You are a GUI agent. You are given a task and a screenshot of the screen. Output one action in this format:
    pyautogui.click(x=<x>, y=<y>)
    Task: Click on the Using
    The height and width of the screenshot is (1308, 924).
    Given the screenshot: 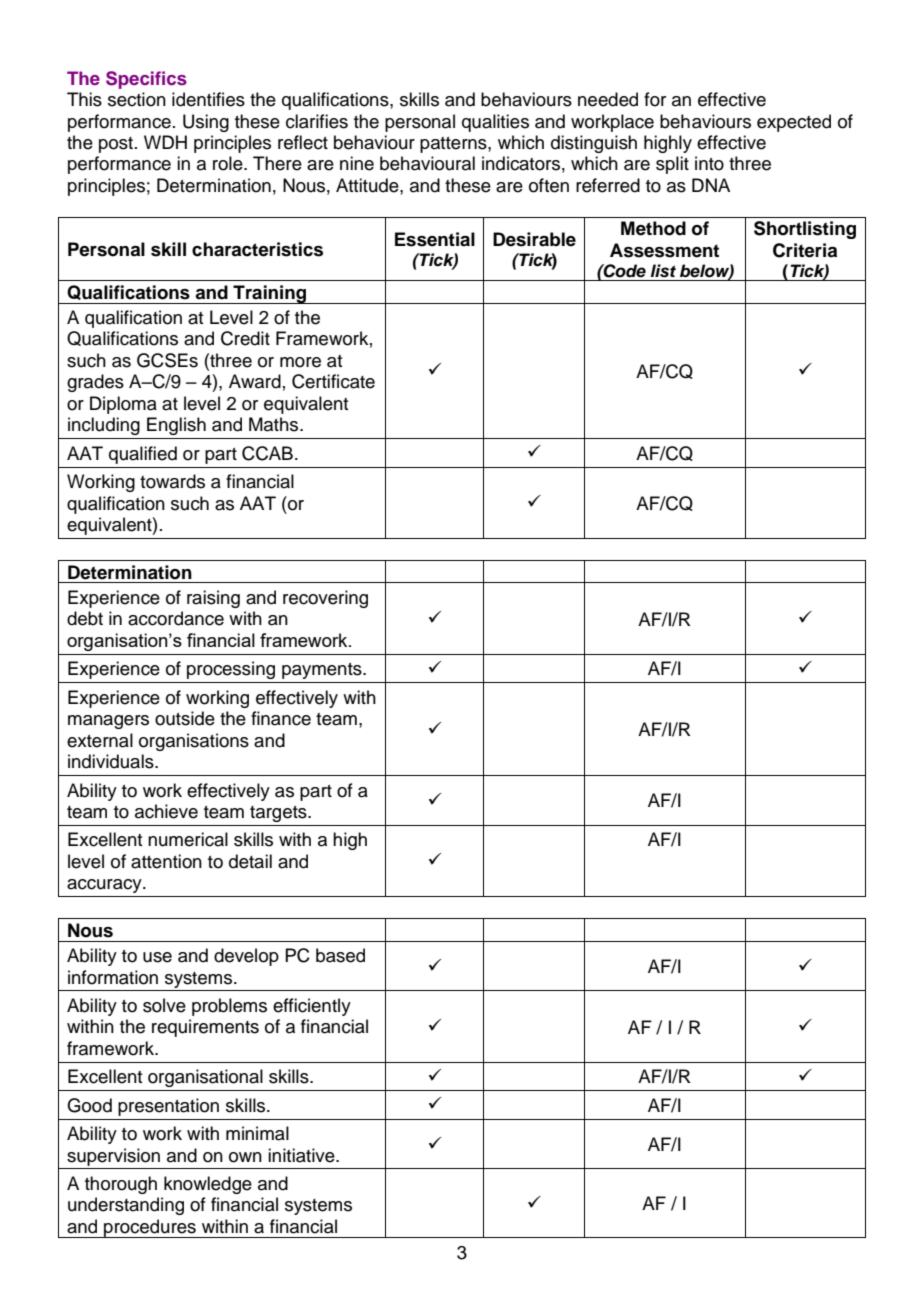 What is the action you would take?
    pyautogui.click(x=206, y=123)
